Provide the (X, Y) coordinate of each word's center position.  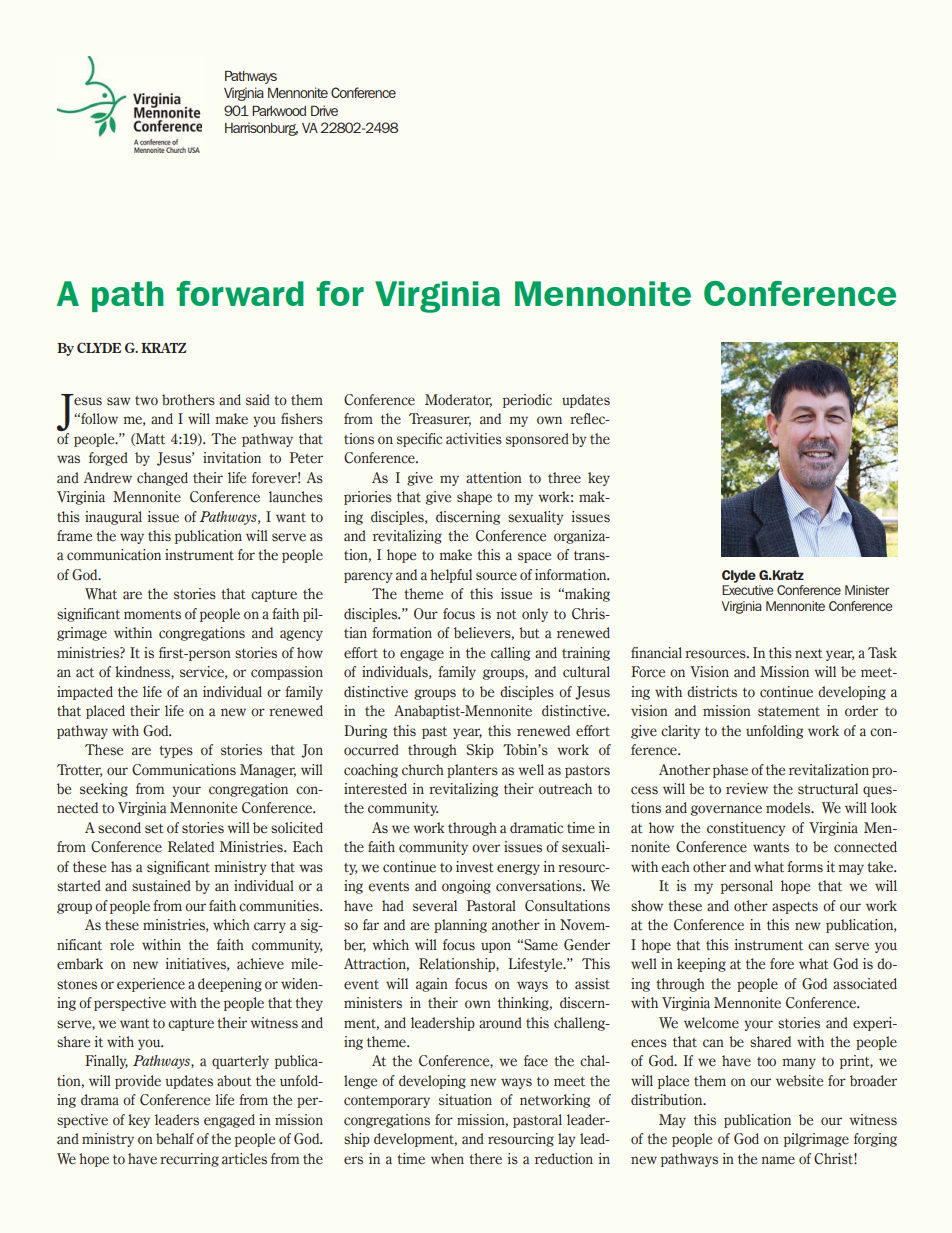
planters (472, 771)
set (154, 828)
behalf (175, 1138)
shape (474, 498)
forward (240, 293)
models (789, 808)
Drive (324, 110)
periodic (527, 401)
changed (162, 479)
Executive (748, 590)
